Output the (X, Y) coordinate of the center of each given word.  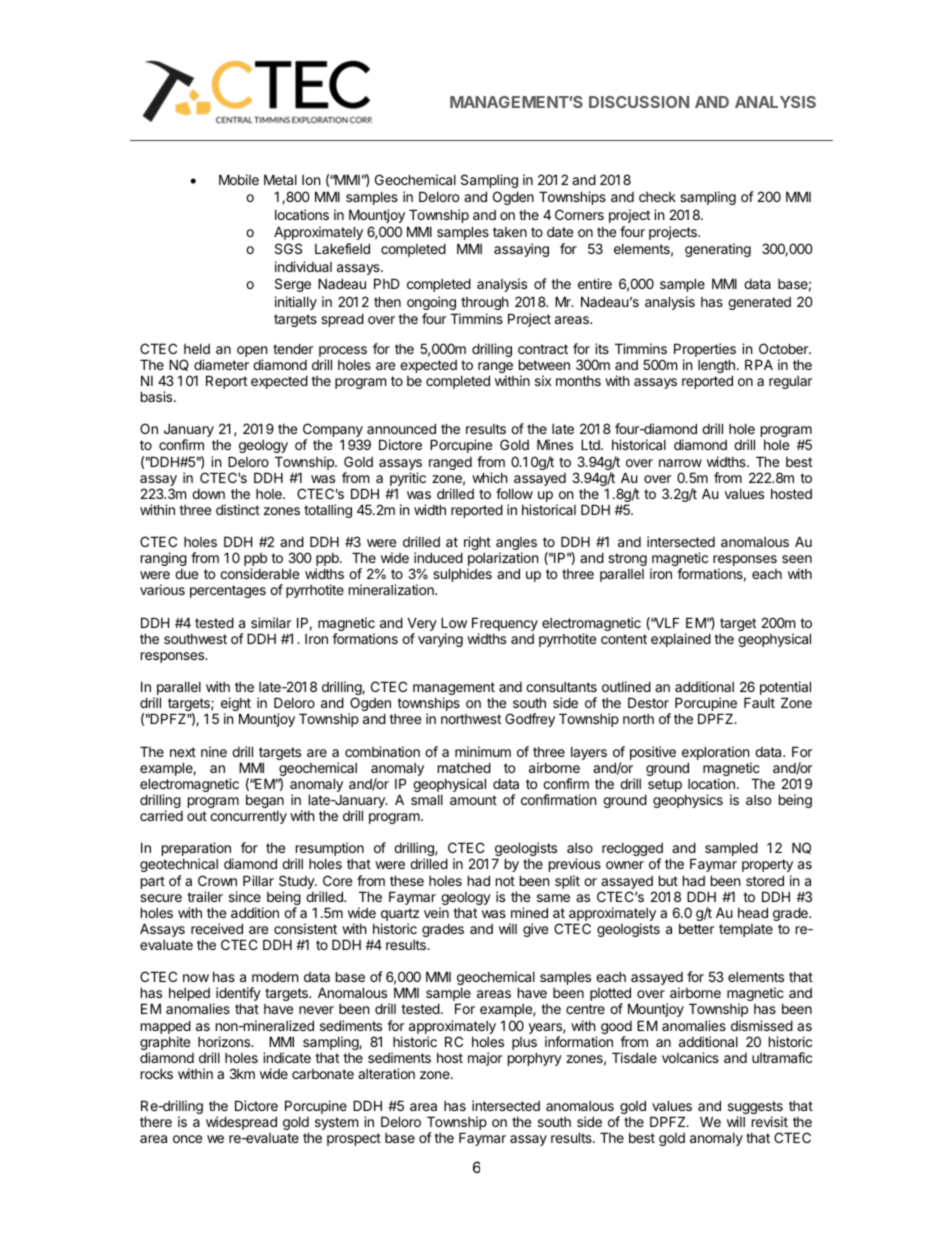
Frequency (505, 625)
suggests (755, 1109)
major (485, 1059)
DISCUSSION (639, 102)
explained (681, 640)
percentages (228, 591)
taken (510, 232)
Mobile (239, 179)
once (187, 1139)
